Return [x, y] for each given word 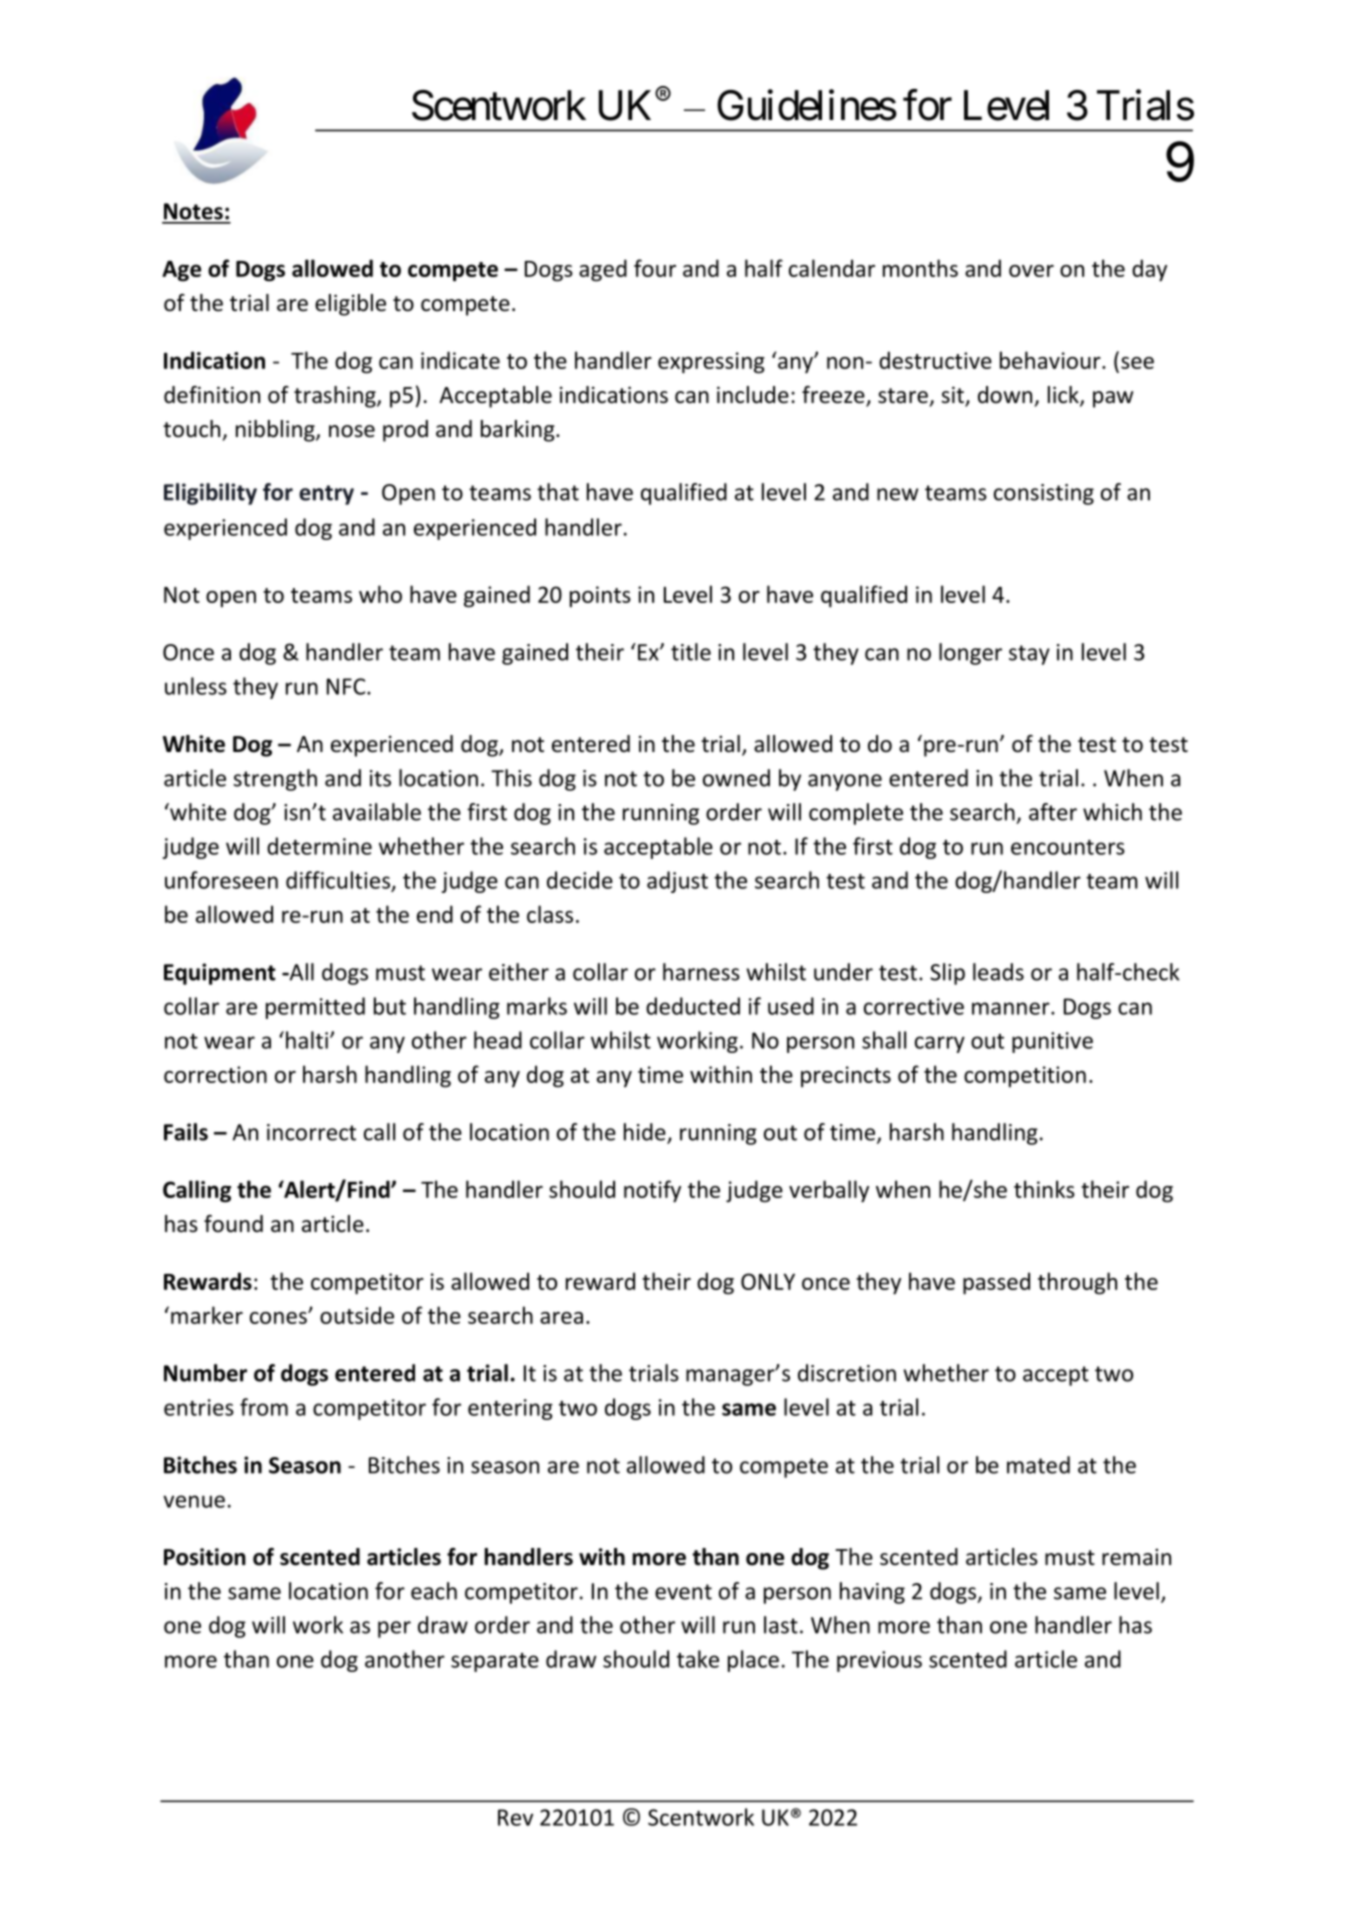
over [1031, 271]
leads [998, 972]
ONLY [768, 1281]
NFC [347, 686]
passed [996, 1283]
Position [205, 1557]
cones [279, 1317]
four [655, 268]
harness [701, 972]
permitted [315, 1008]
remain [1136, 1557]
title [691, 652]
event [683, 1592]
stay [1029, 655]
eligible [350, 305]
